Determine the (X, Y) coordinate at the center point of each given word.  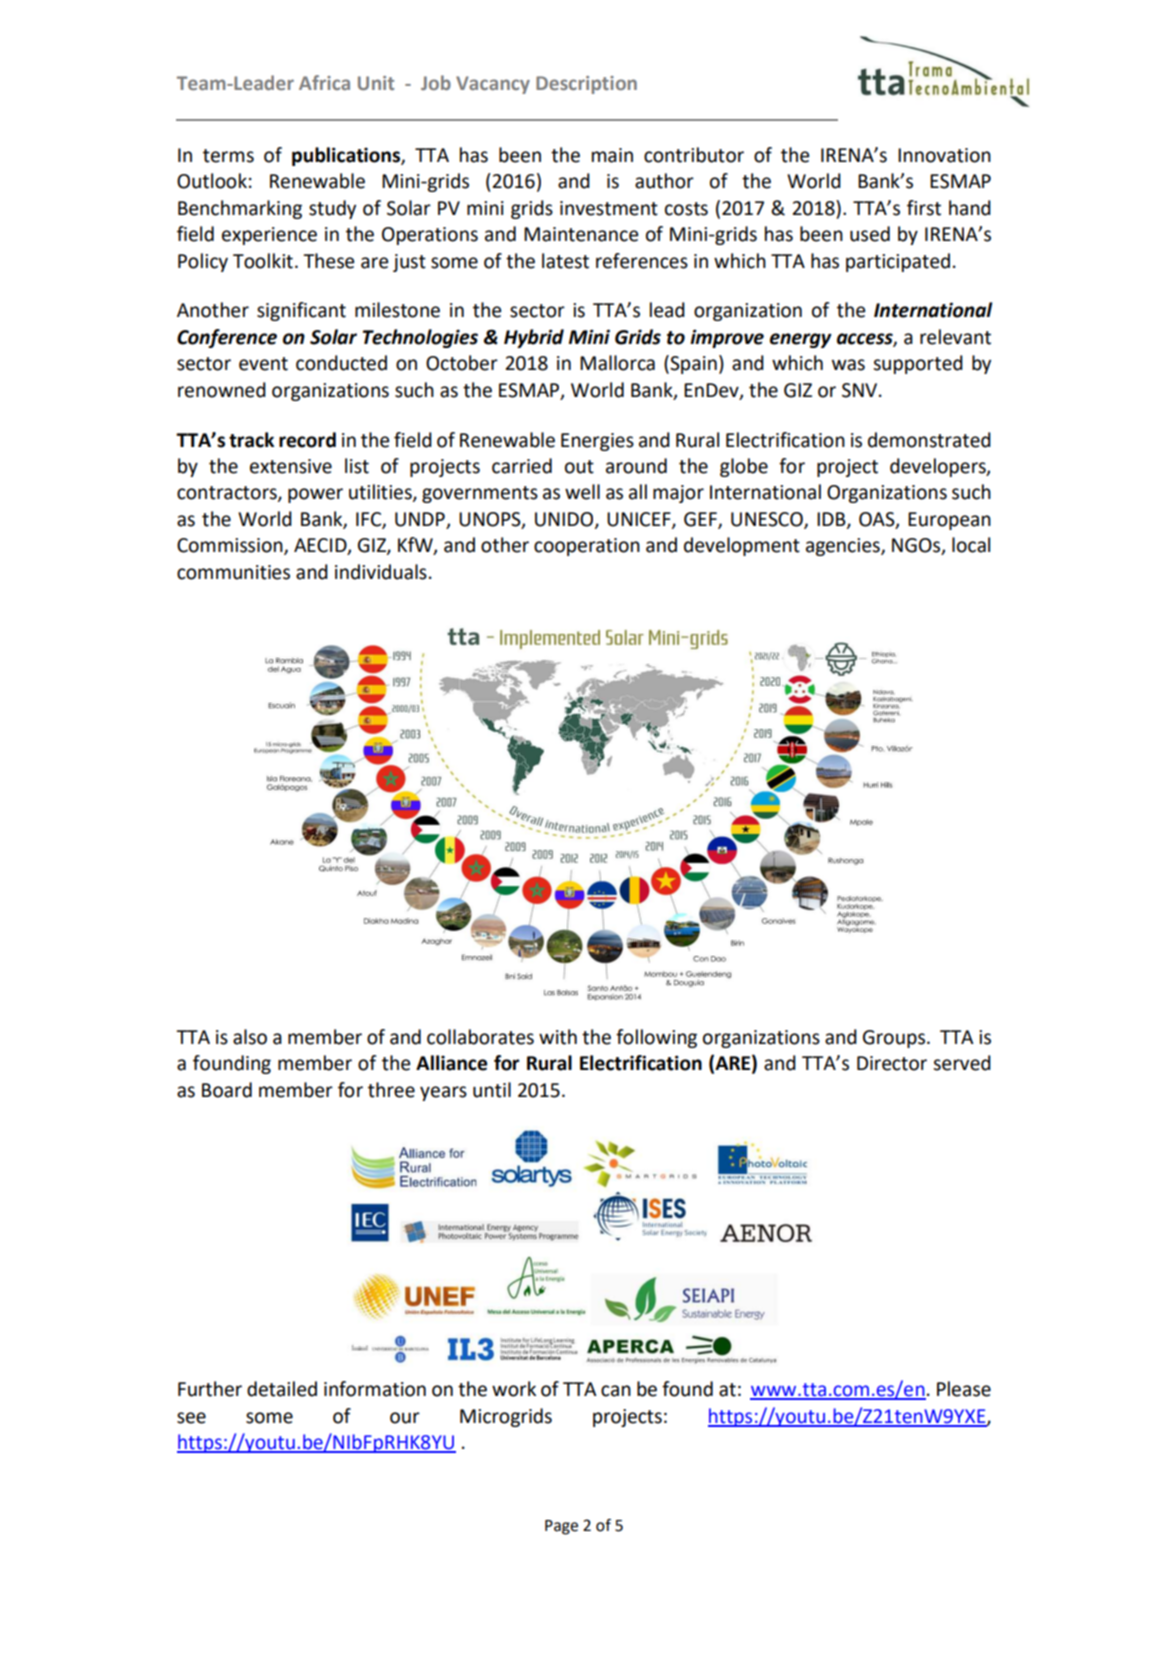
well (582, 492)
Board (227, 1090)
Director (892, 1063)
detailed (282, 1389)
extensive (291, 466)
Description (586, 85)
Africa (324, 82)
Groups (894, 1039)
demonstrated (929, 440)
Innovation (944, 155)
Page (561, 1527)
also (250, 1037)
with (558, 1037)
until (492, 1090)
